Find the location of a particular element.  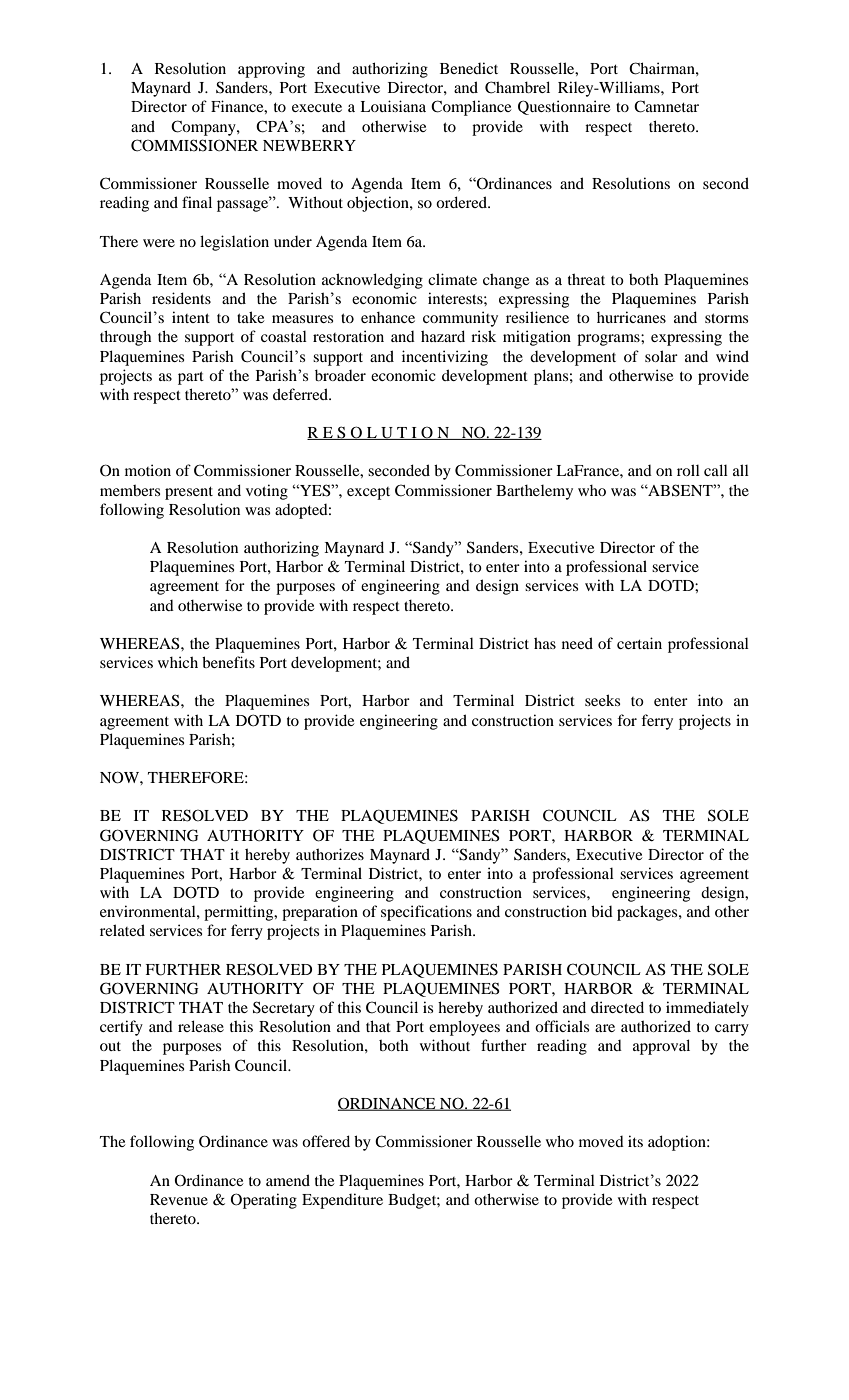

Expenditure is located at coordinates (342, 1201).
